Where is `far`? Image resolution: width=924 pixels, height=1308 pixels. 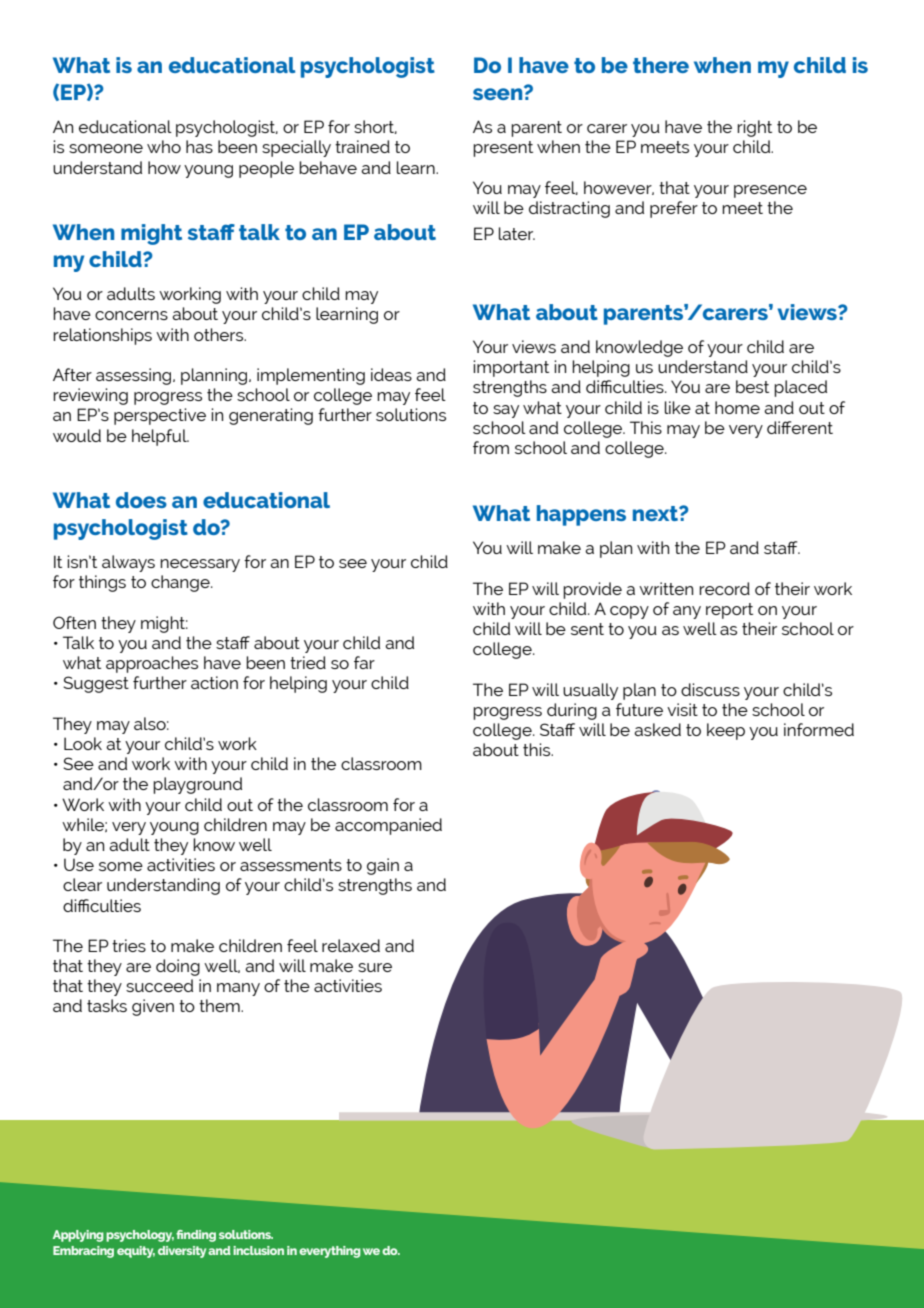 far is located at coordinates (364, 662).
